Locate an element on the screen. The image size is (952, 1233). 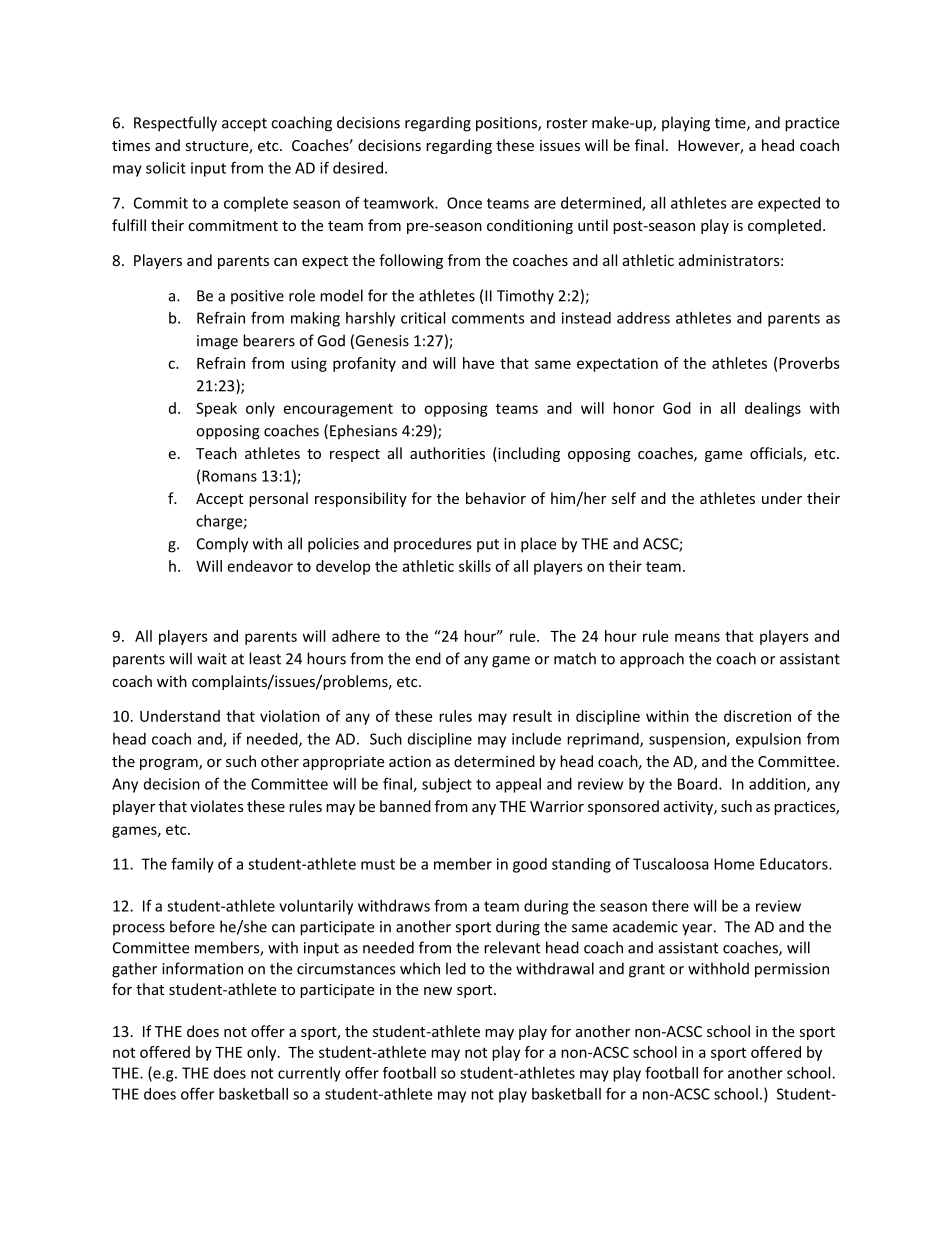
new is located at coordinates (438, 991).
